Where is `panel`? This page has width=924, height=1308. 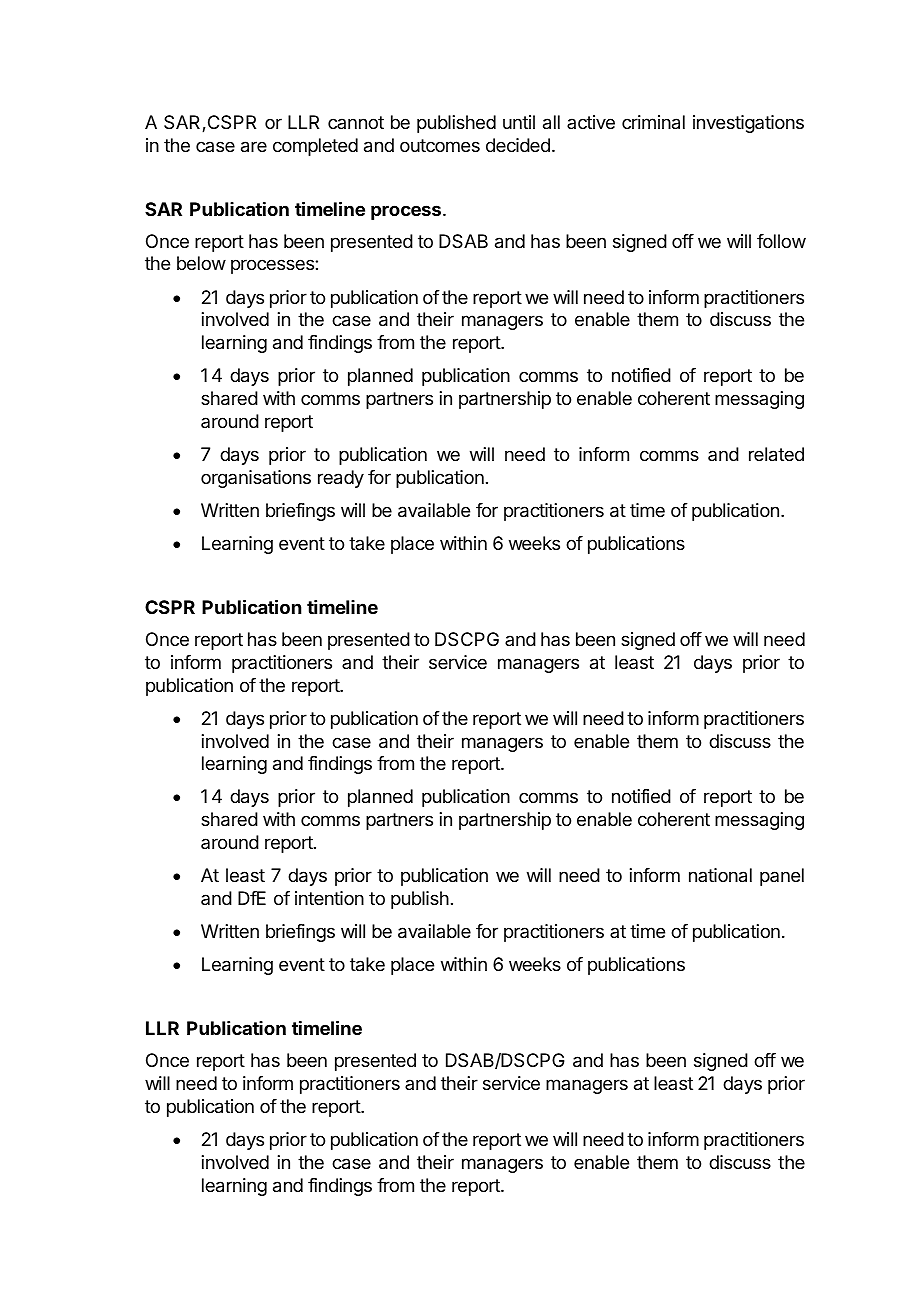 panel is located at coordinates (782, 877).
